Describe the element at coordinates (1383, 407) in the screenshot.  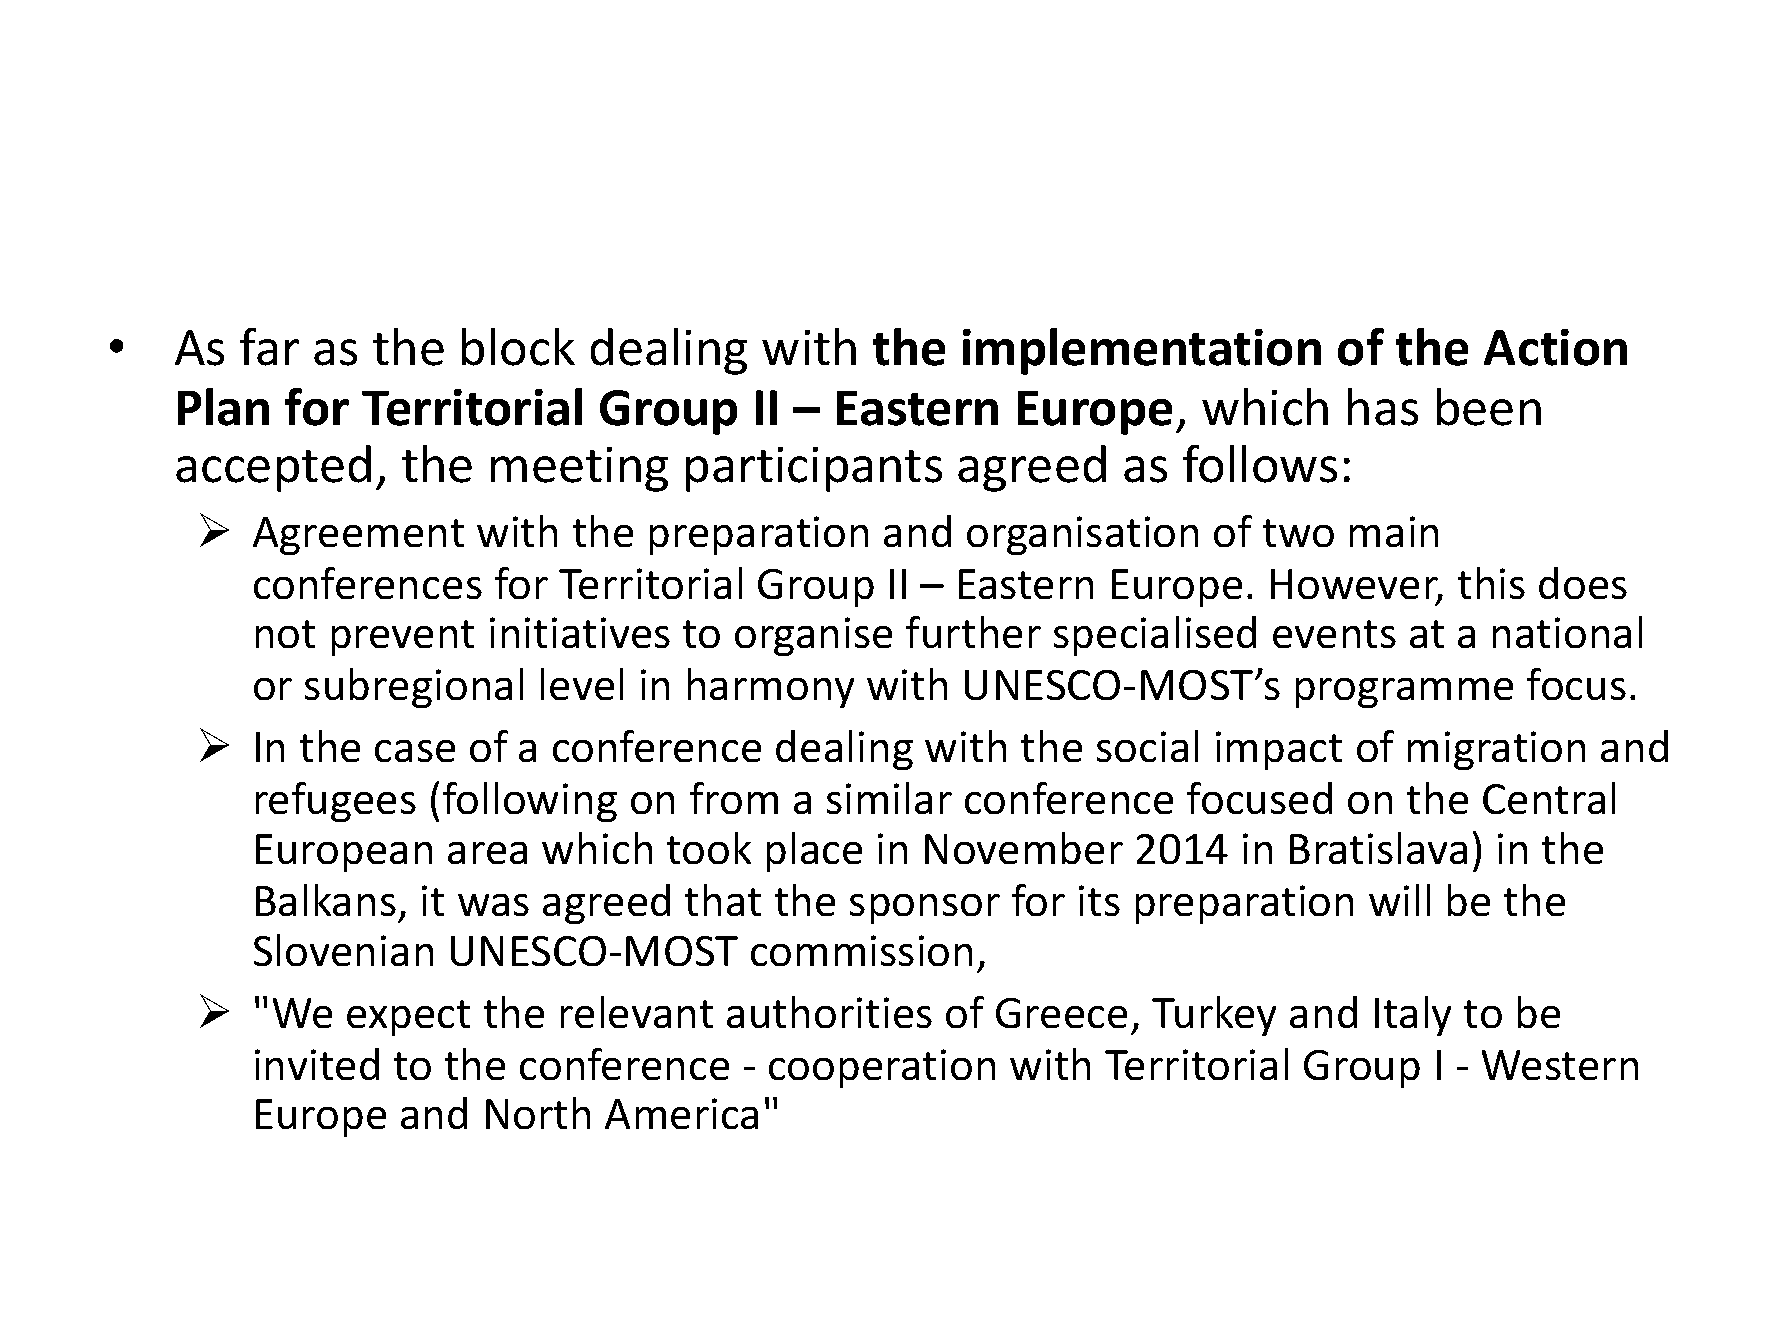
I see `has` at that location.
